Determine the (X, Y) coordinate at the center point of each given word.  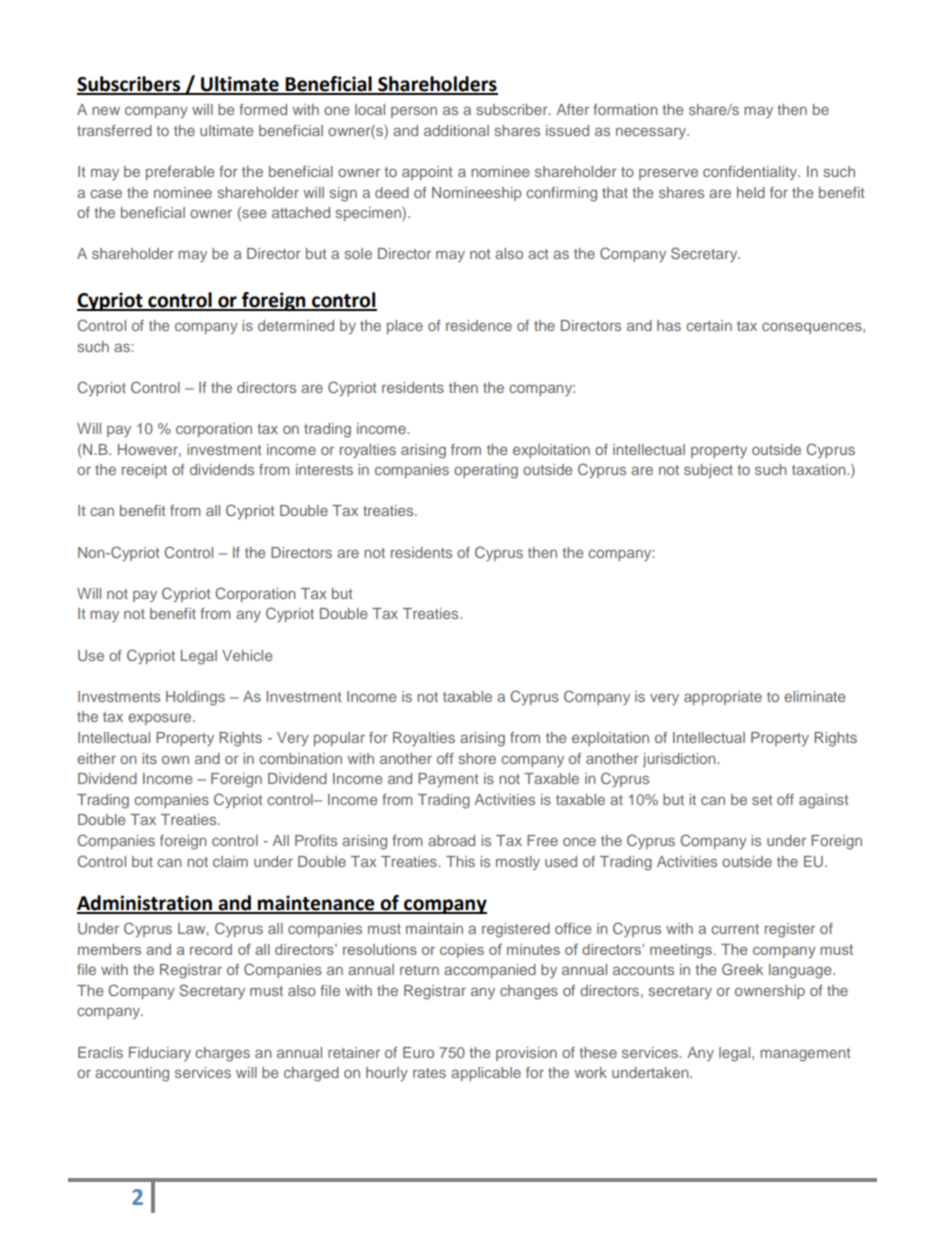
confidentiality (751, 173)
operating (486, 471)
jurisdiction (680, 760)
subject (708, 471)
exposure (161, 719)
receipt (144, 471)
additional (456, 130)
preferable (180, 173)
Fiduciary (160, 1054)
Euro (418, 1052)
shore (477, 758)
